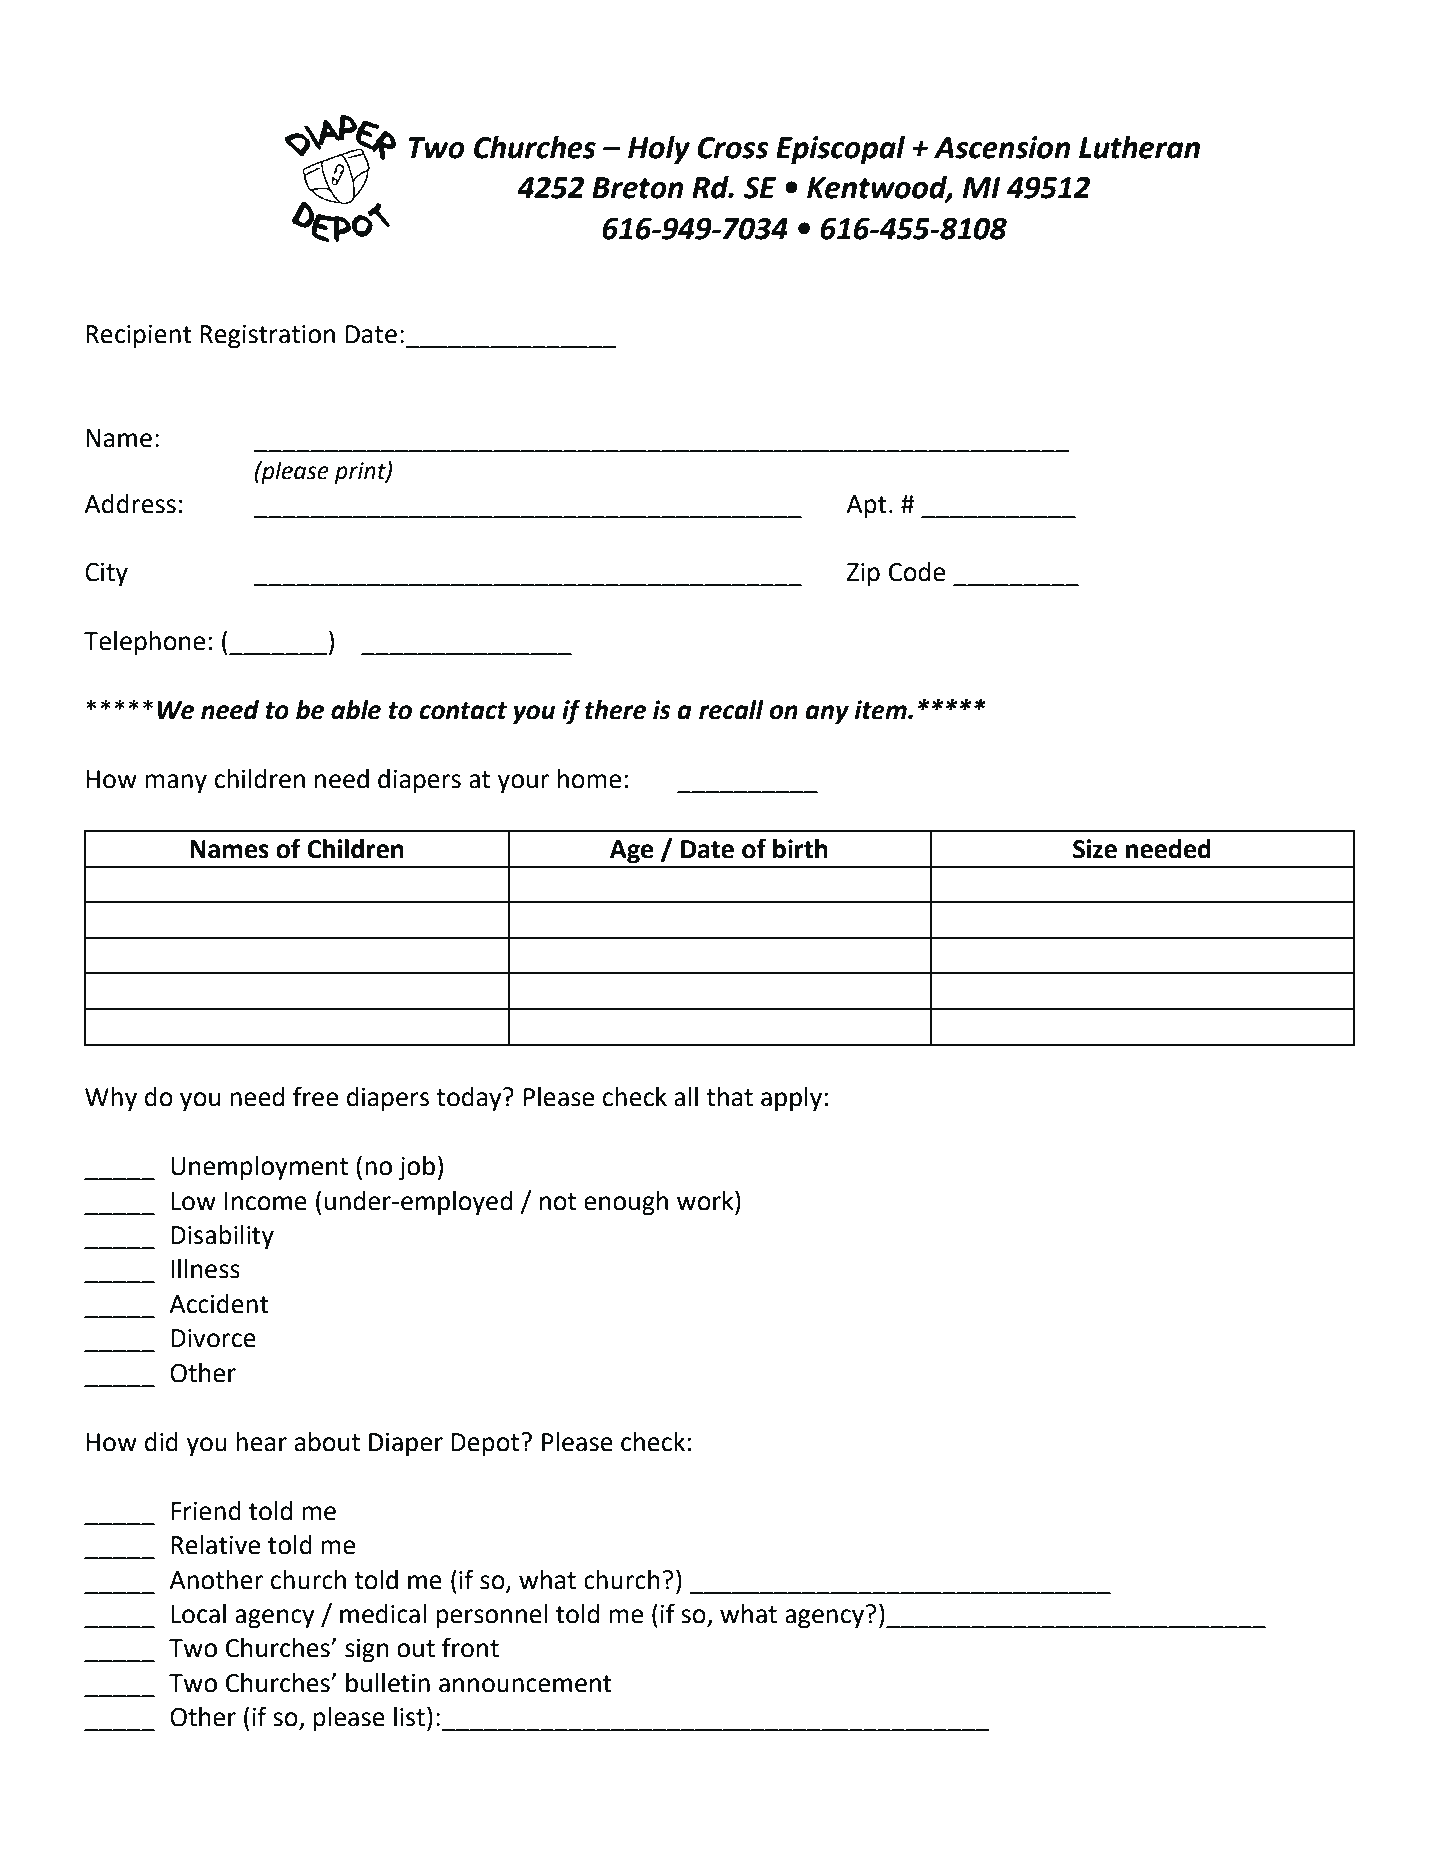  Describe the element at coordinates (626, 1203) in the screenshot. I see `enough` at that location.
